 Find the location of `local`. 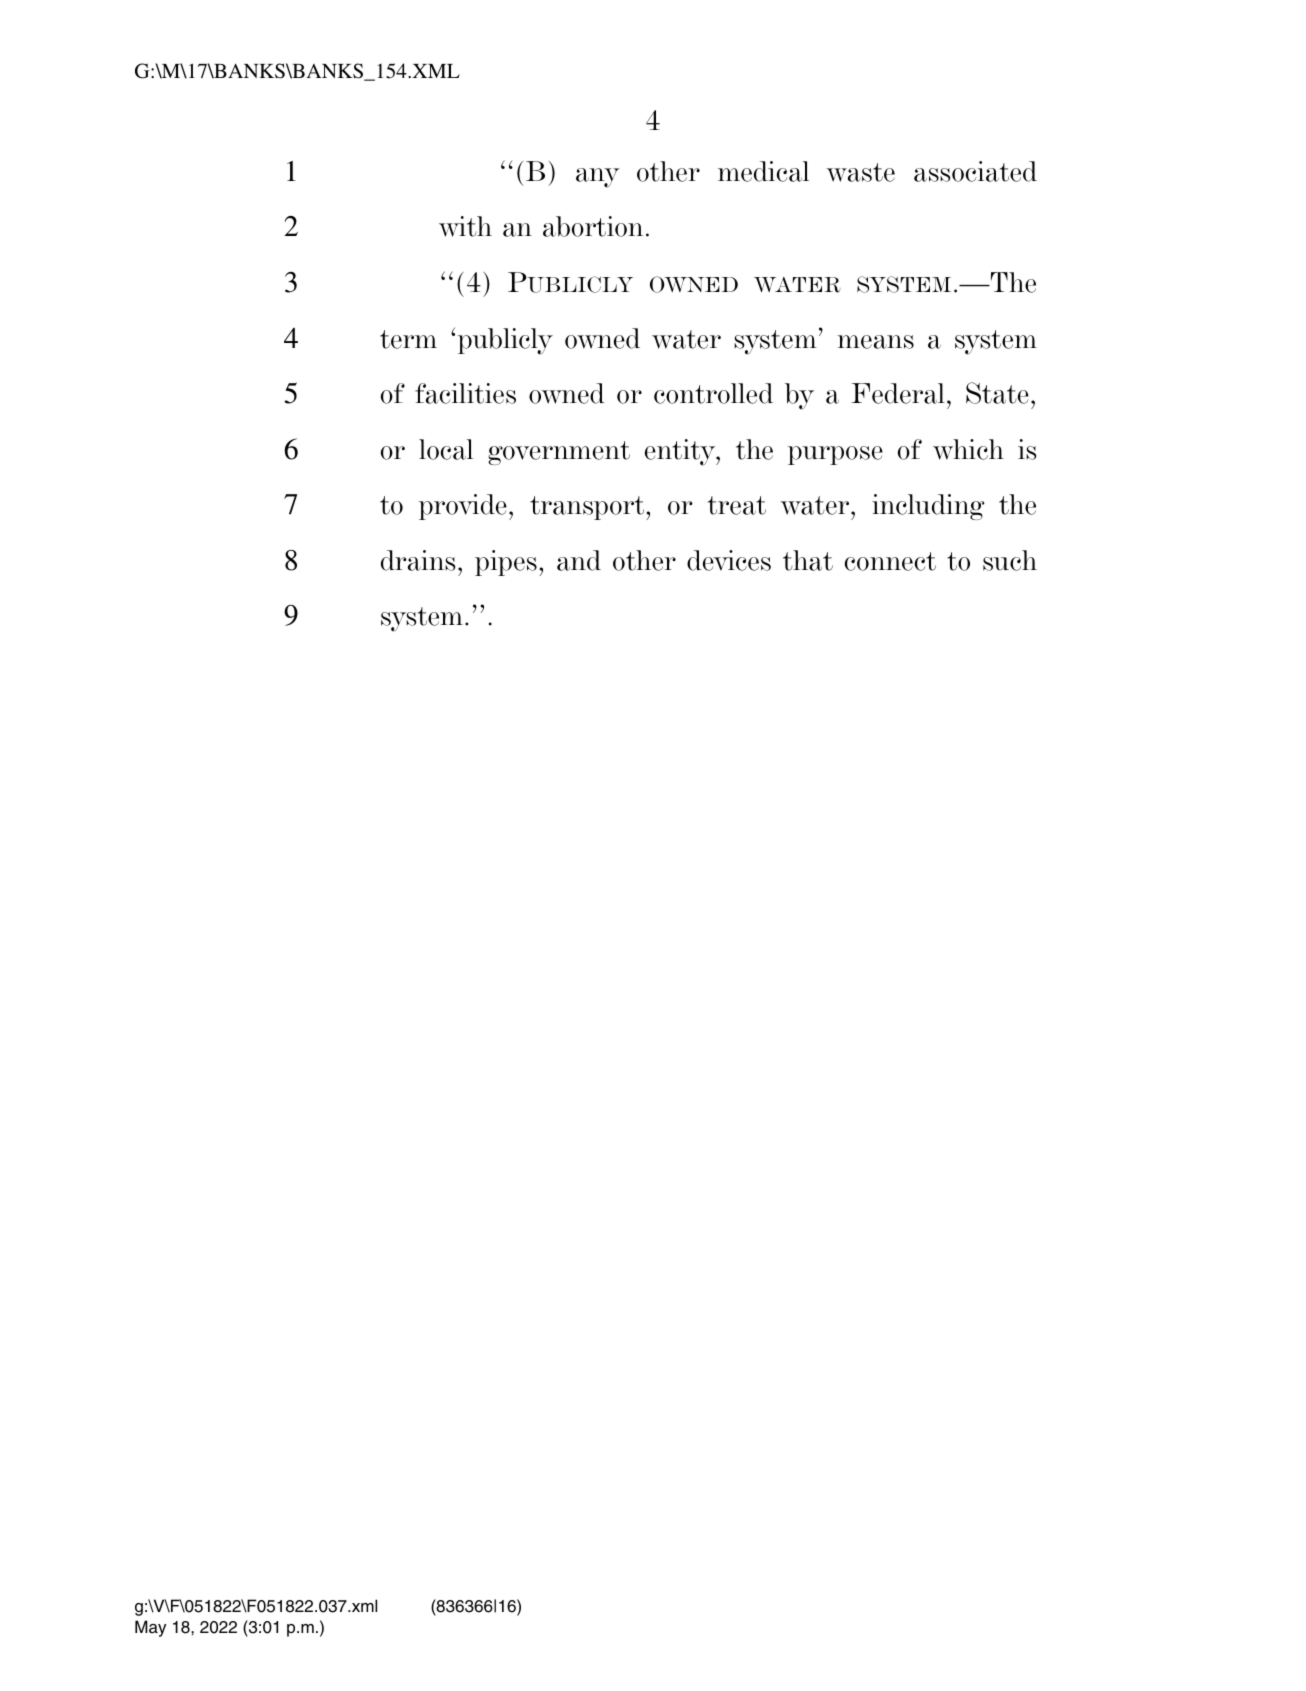

local is located at coordinates (446, 449).
